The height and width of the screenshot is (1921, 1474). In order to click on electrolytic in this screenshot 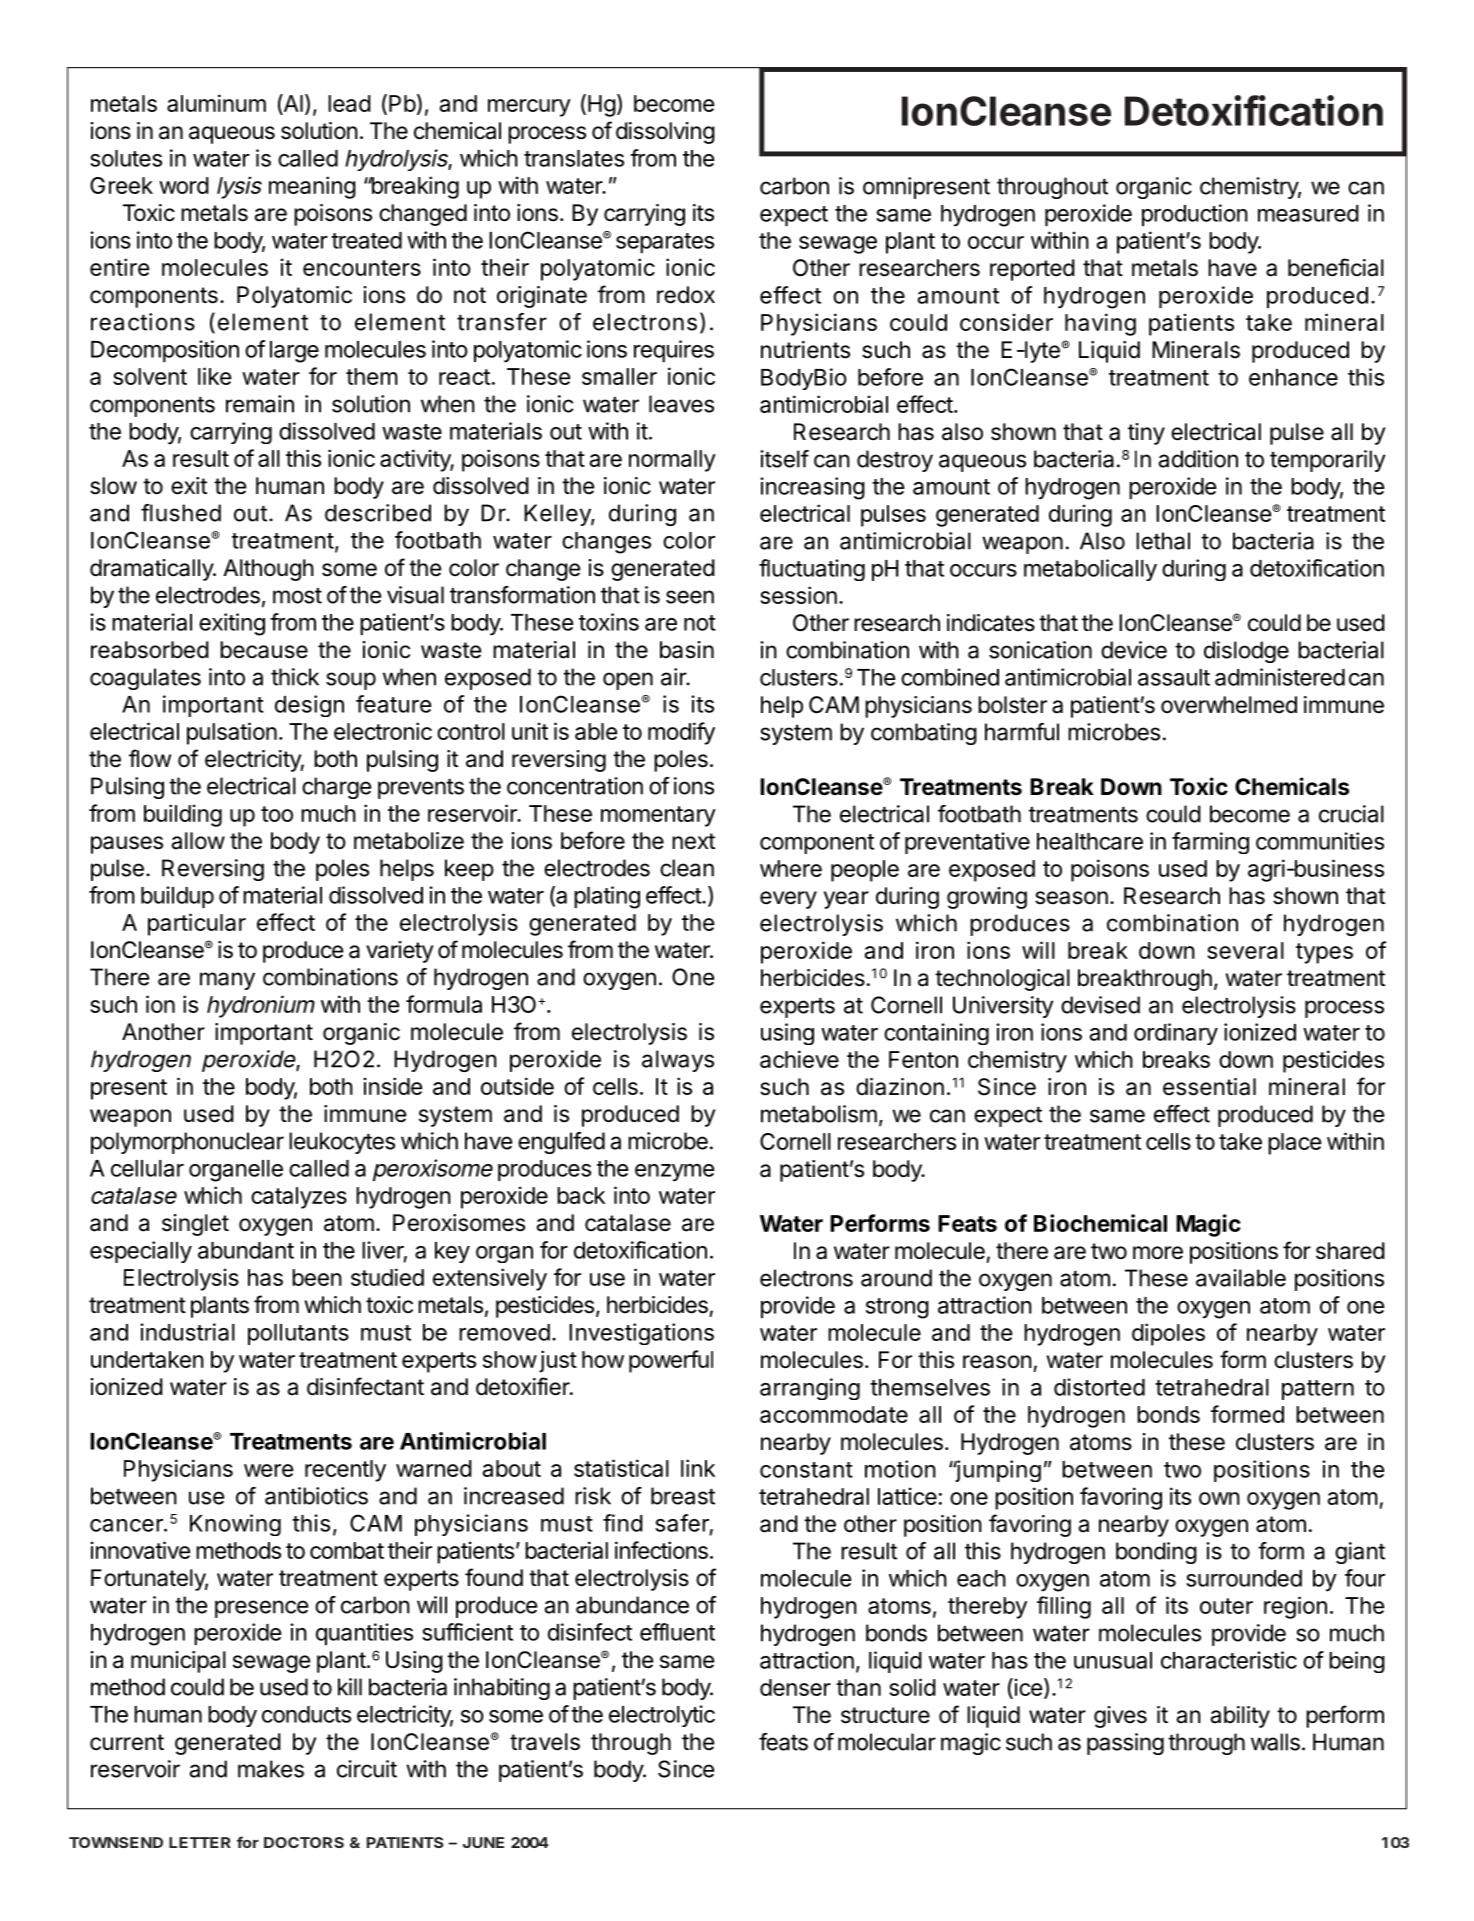, I will do `click(662, 1716)`.
